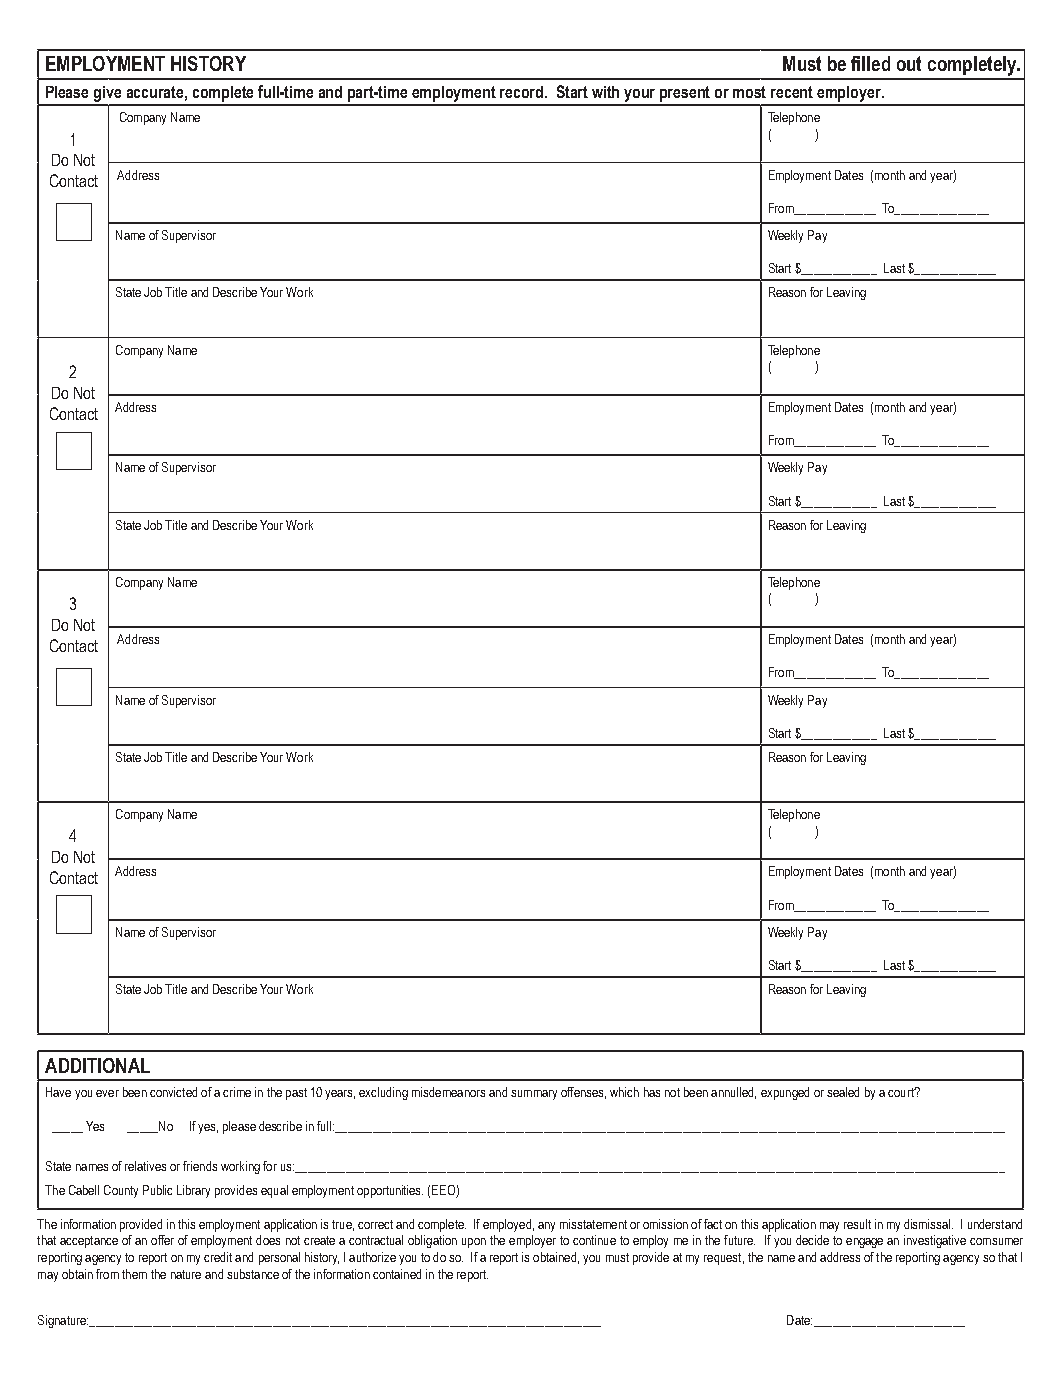 The height and width of the screenshot is (1374, 1061). I want to click on filled, so click(870, 63).
